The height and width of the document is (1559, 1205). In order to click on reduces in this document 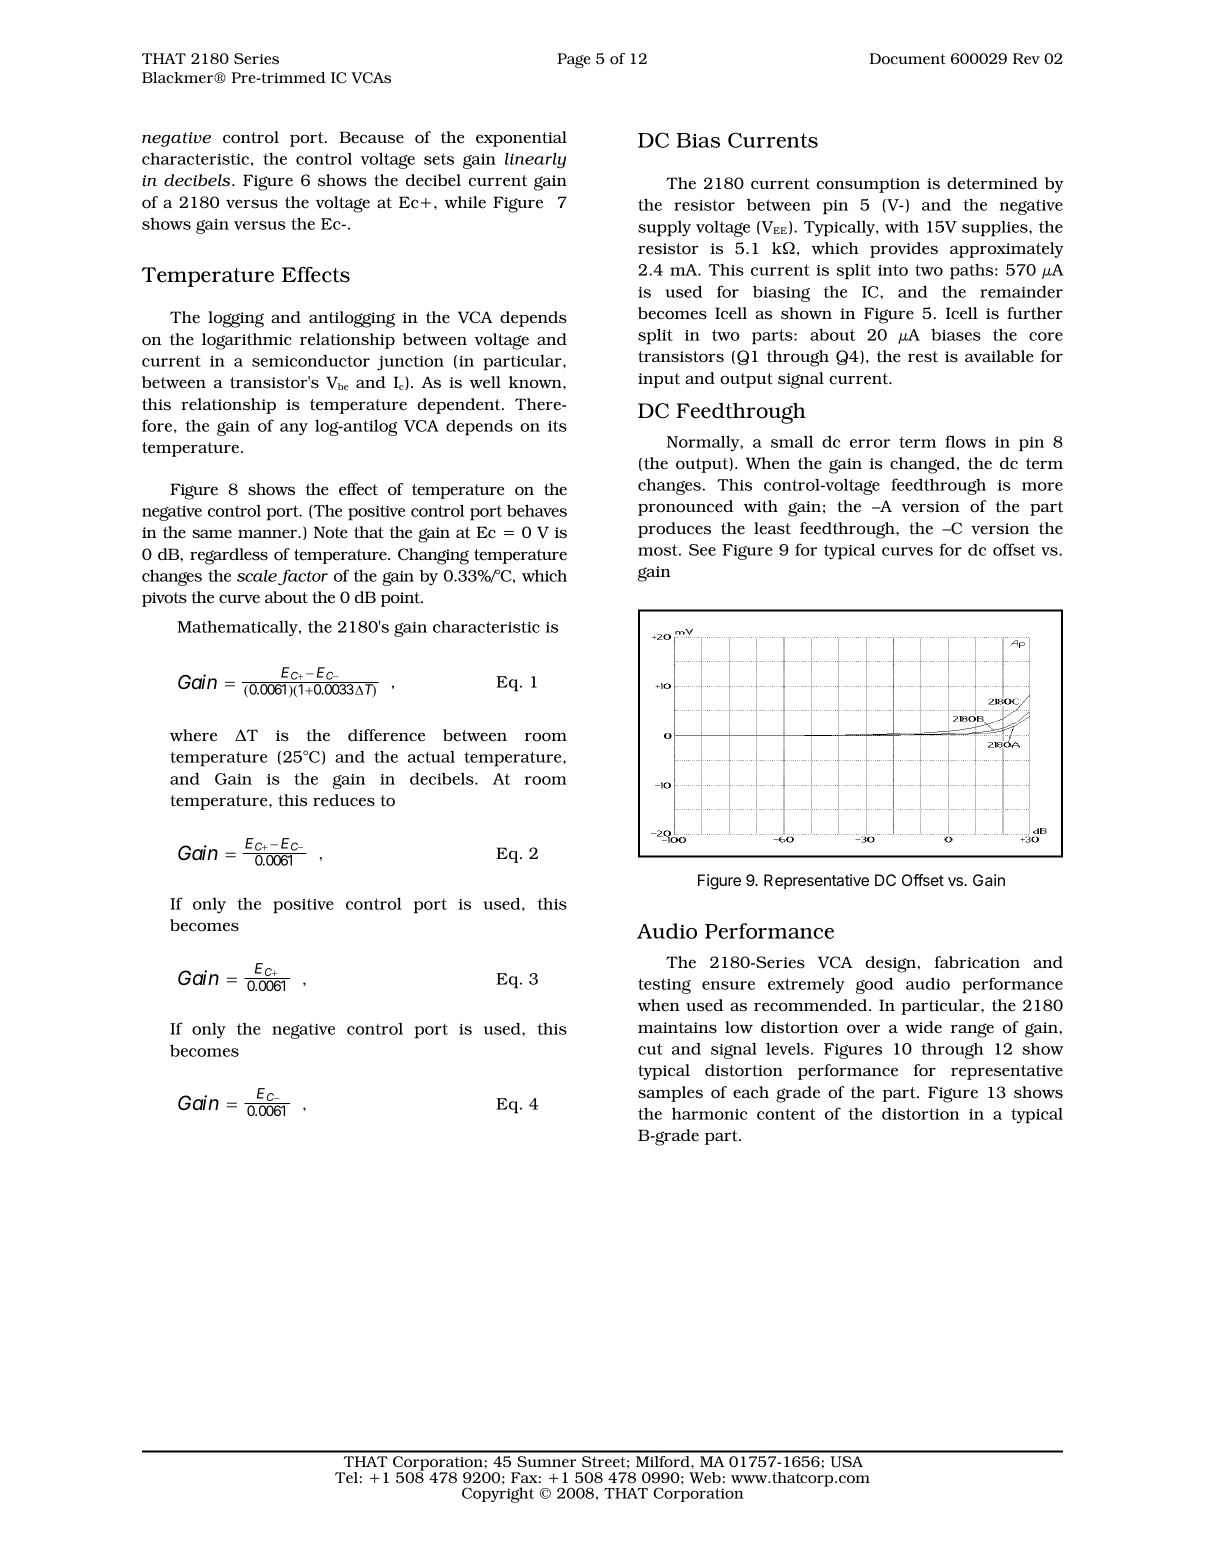, I will do `click(344, 800)`.
